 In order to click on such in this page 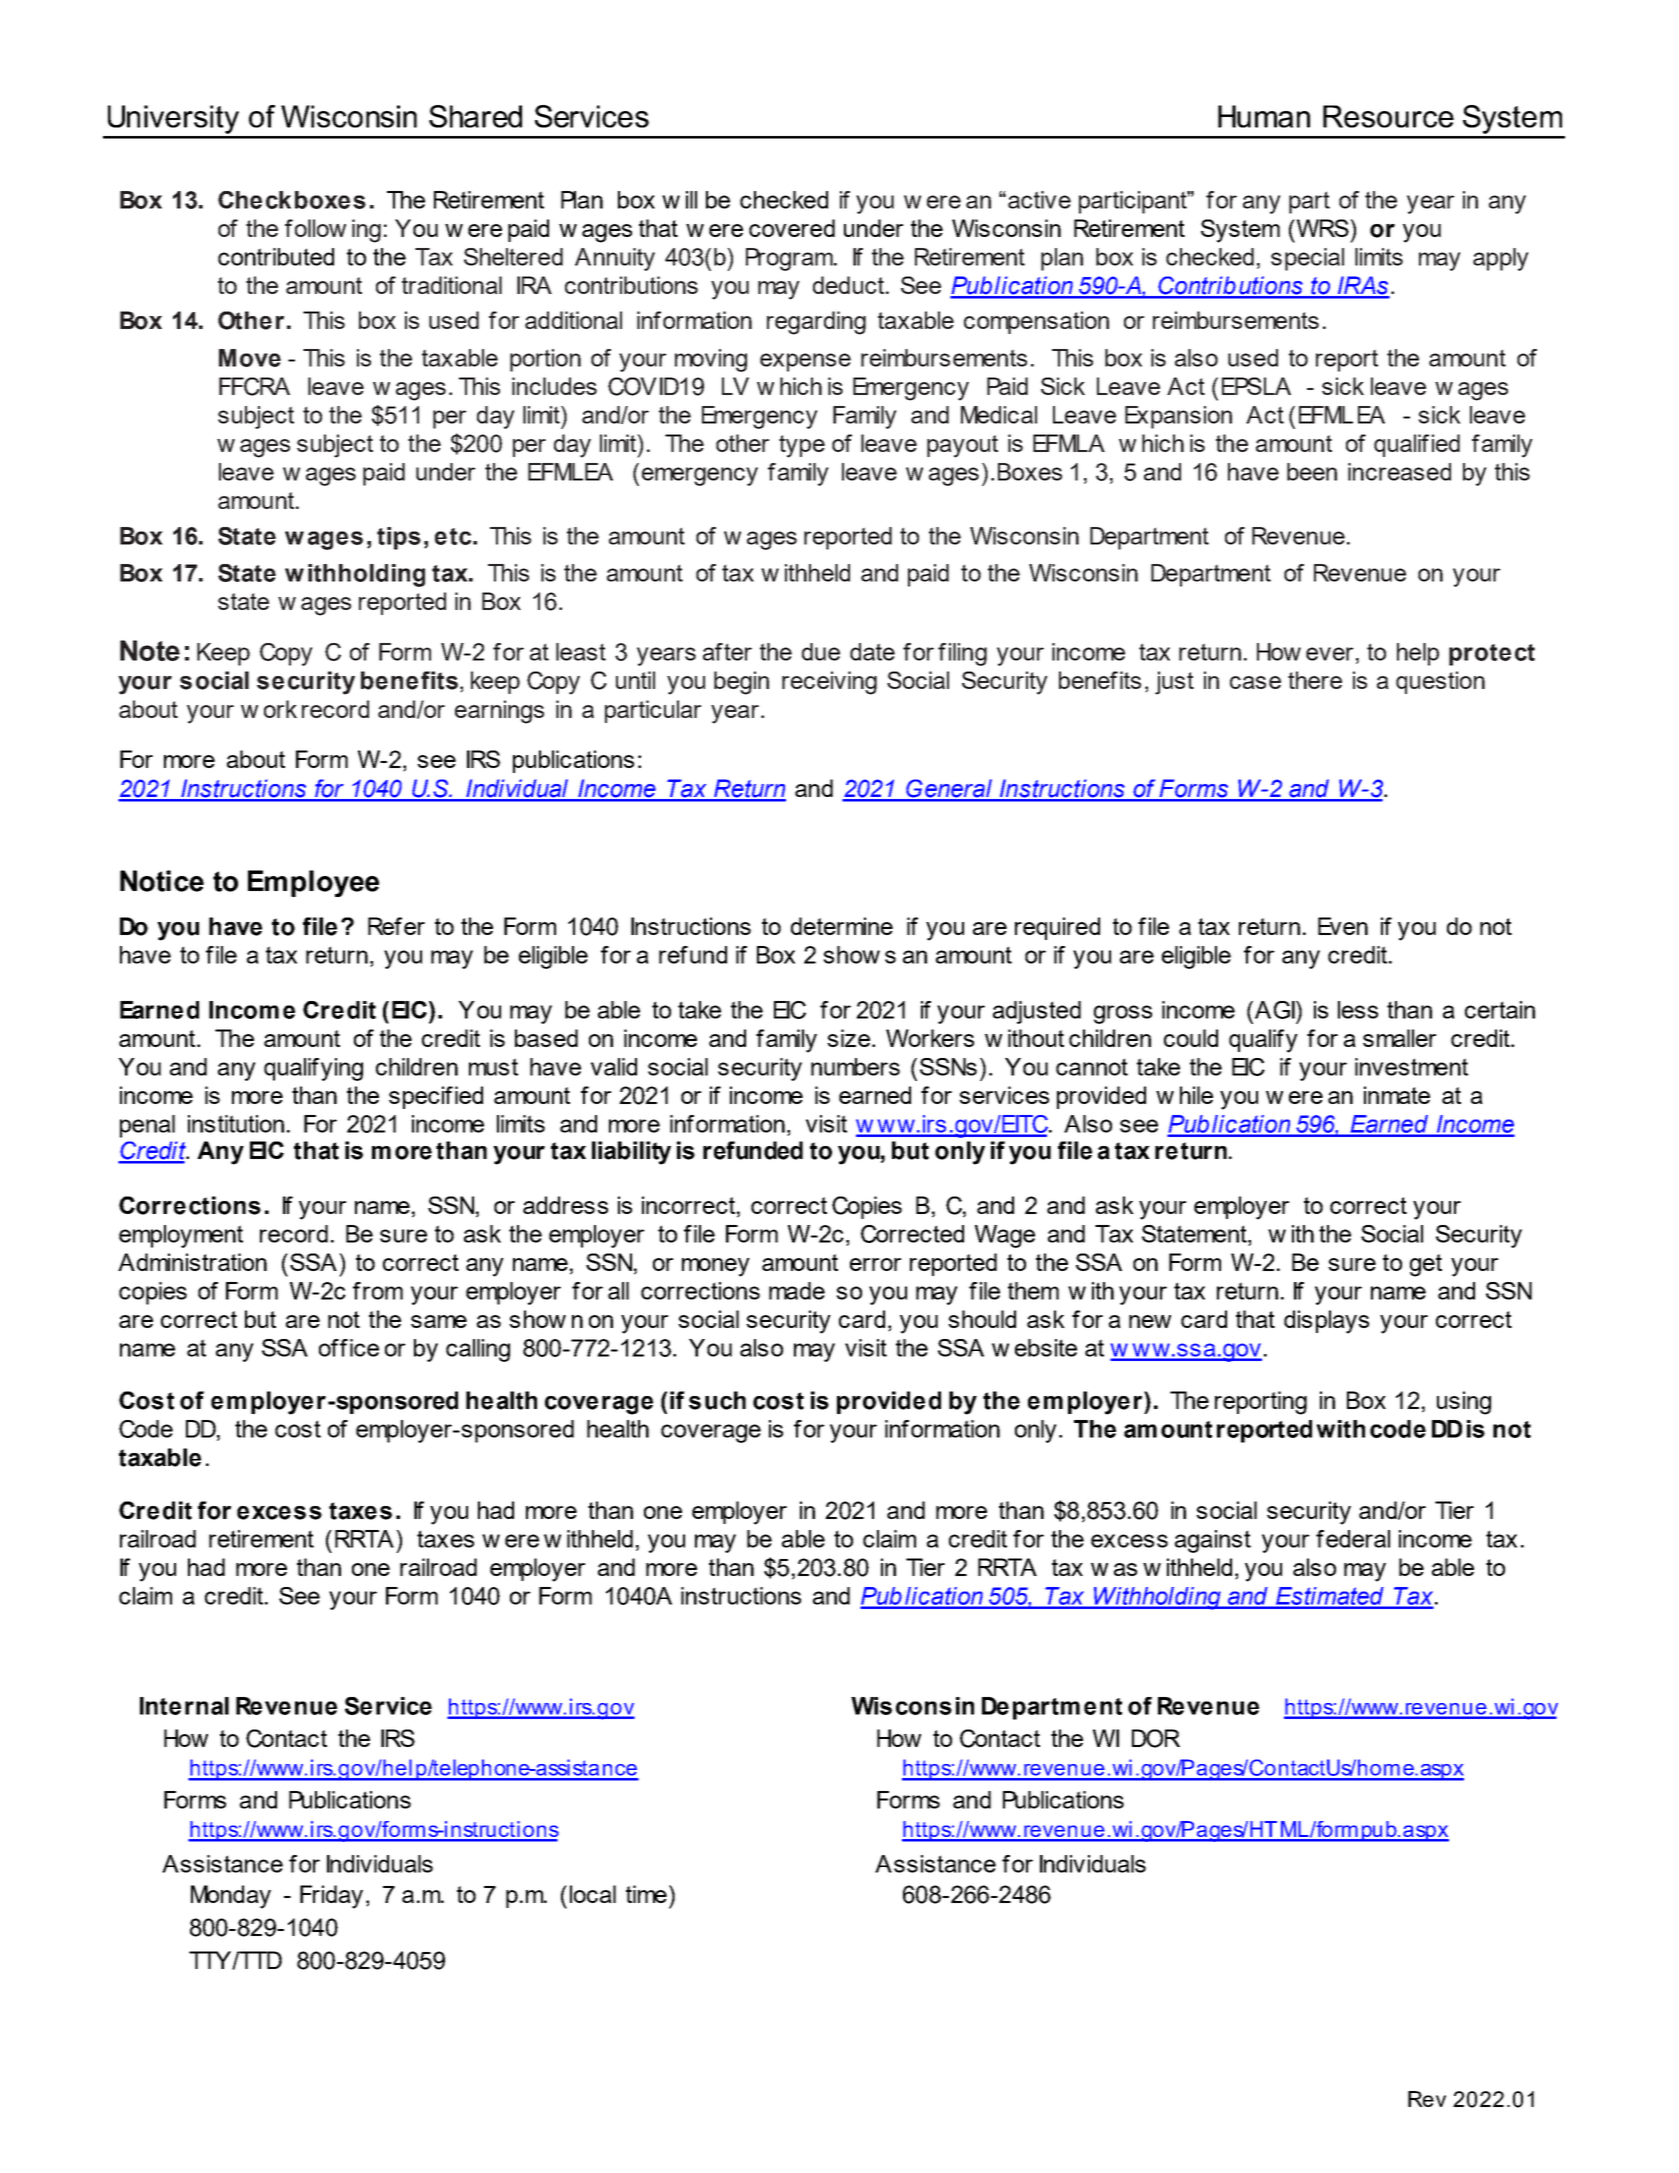, I will do `click(717, 1400)`.
